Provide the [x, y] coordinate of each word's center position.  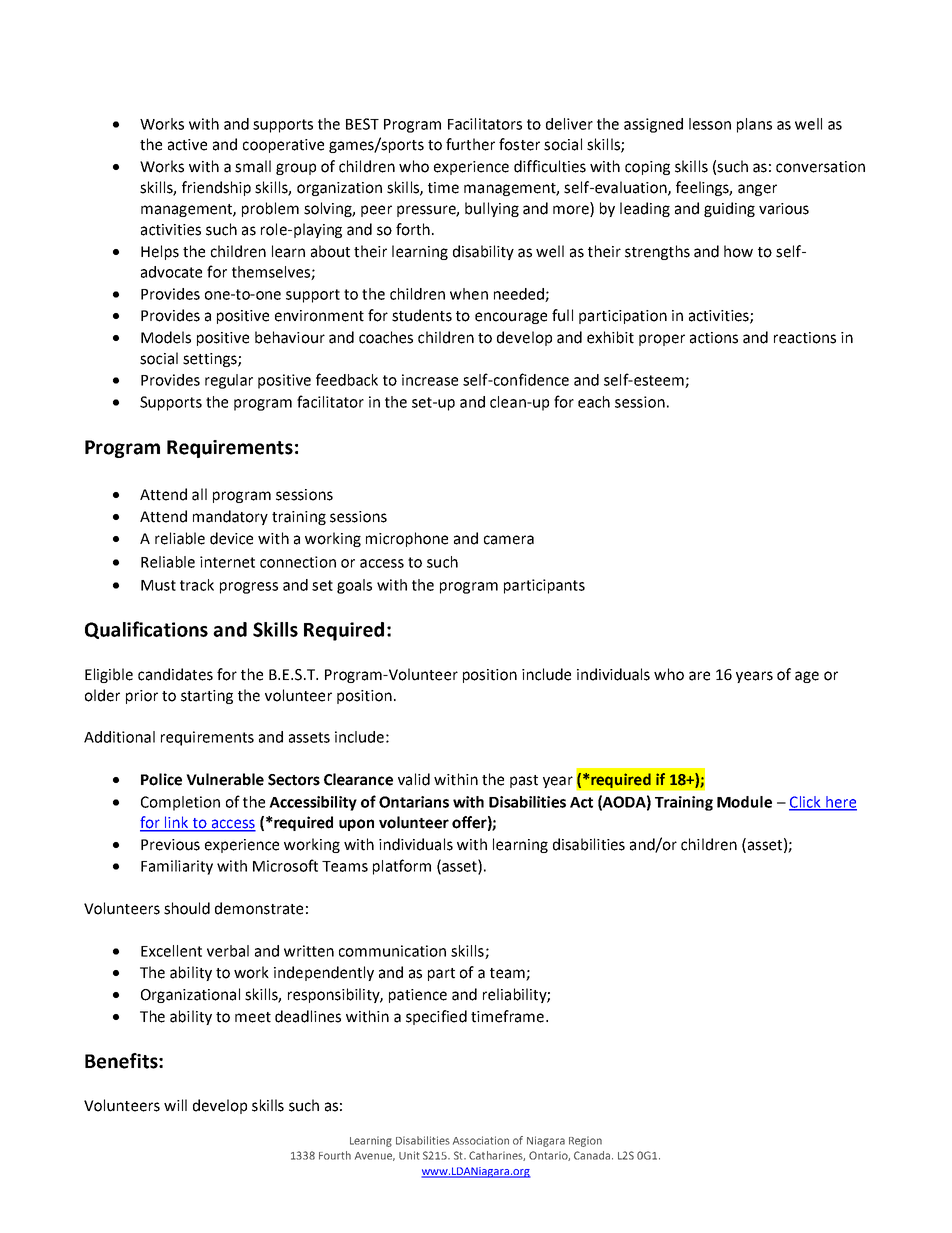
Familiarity [177, 867]
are [699, 676]
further [470, 144]
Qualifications [146, 630]
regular [229, 381]
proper [662, 340]
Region [585, 1141]
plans [754, 125]
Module [744, 802]
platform [402, 867]
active [187, 145]
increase [430, 380]
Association [481, 1140]
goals [354, 586]
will [175, 1105]
